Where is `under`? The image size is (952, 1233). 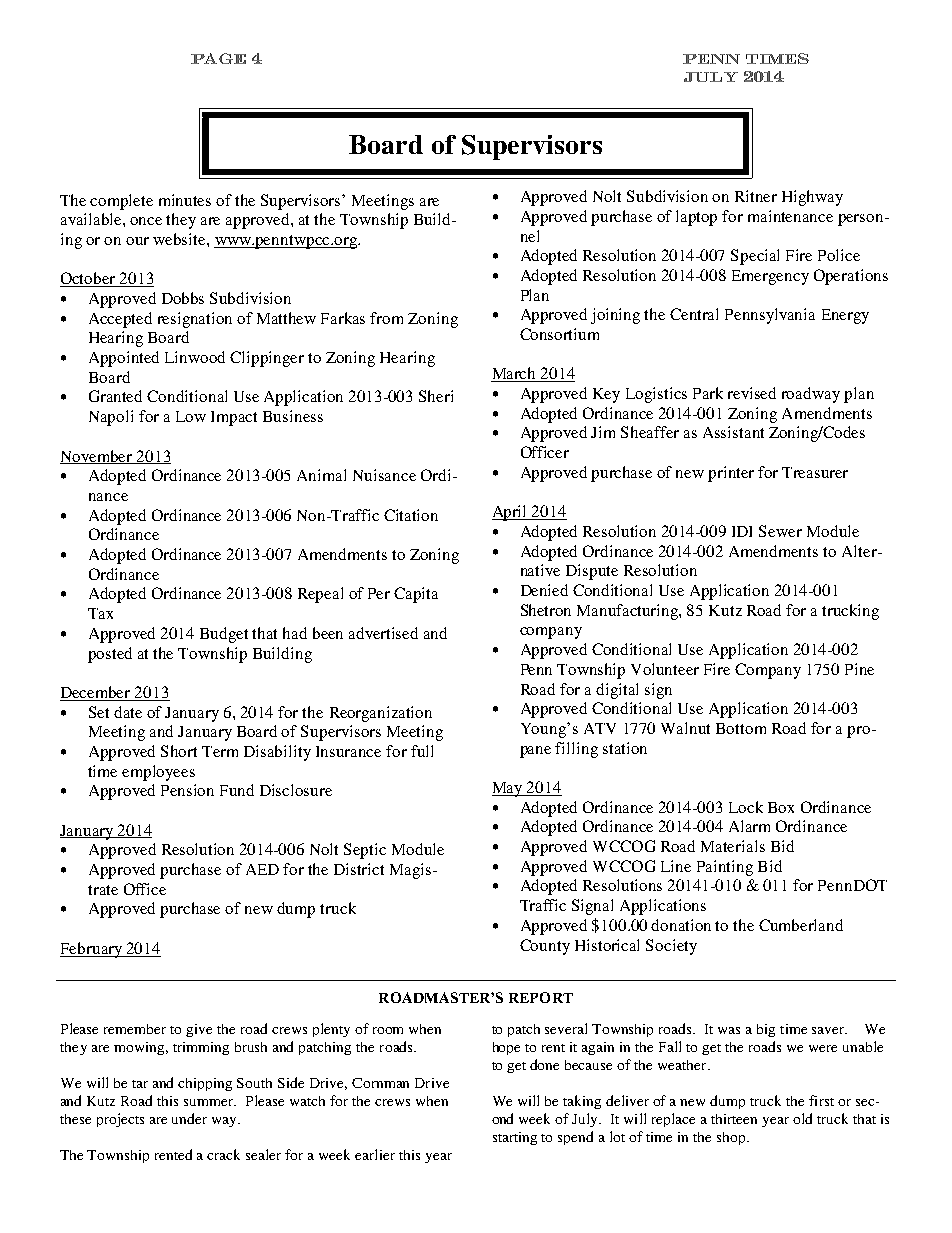
under is located at coordinates (189, 1118).
